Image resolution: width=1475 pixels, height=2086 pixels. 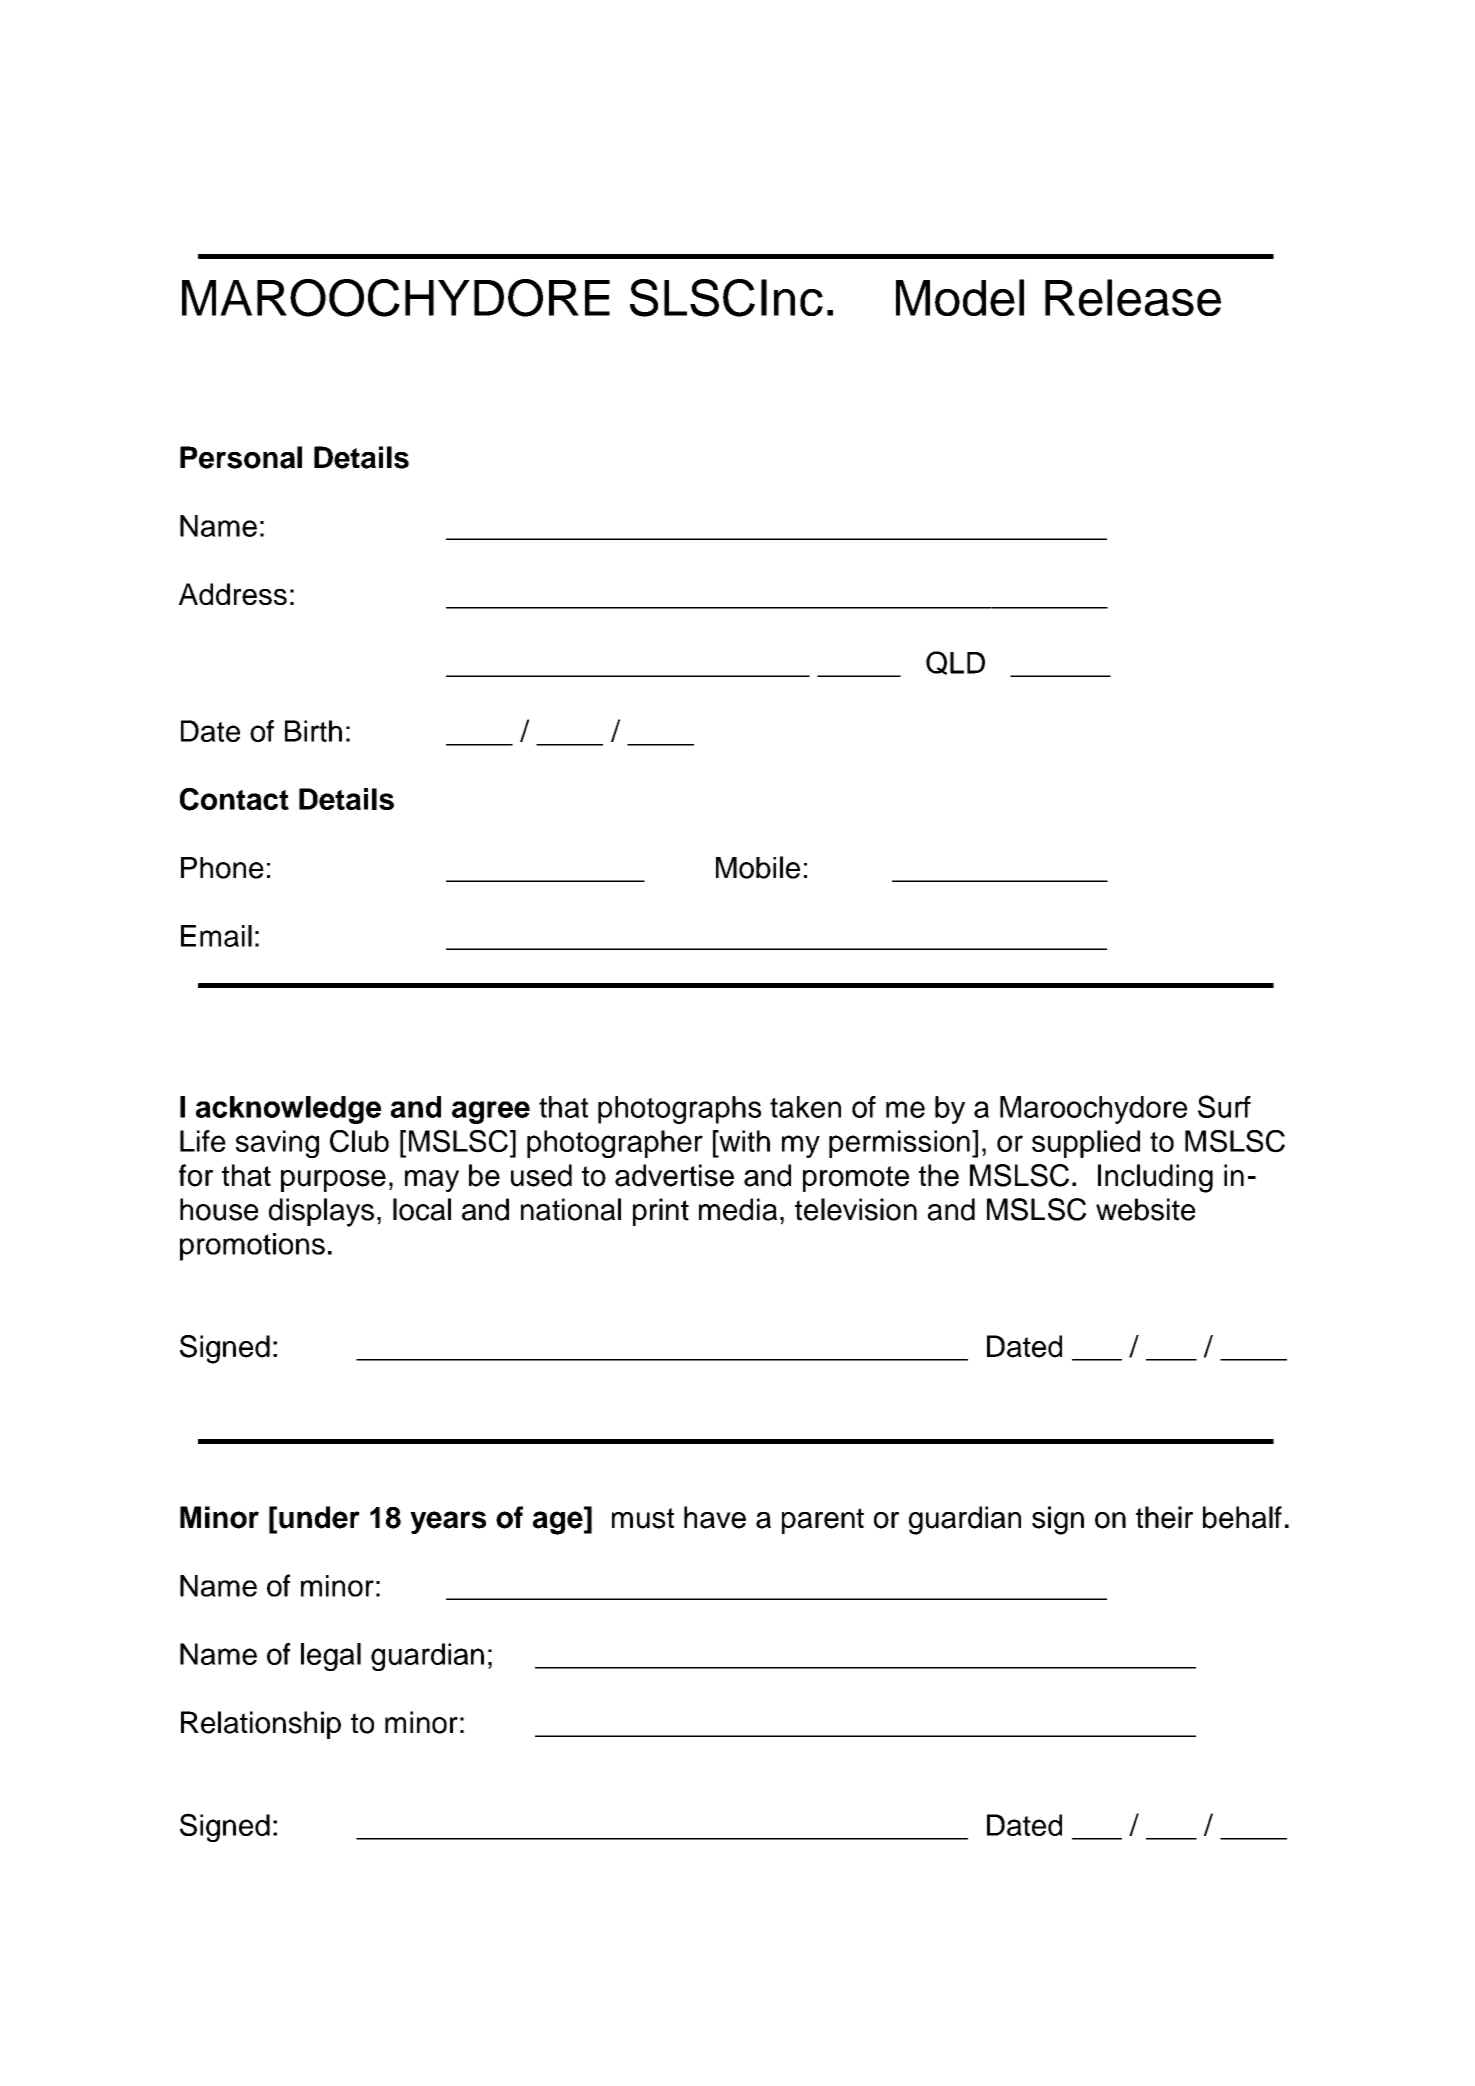 I want to click on Model, so click(x=960, y=297).
